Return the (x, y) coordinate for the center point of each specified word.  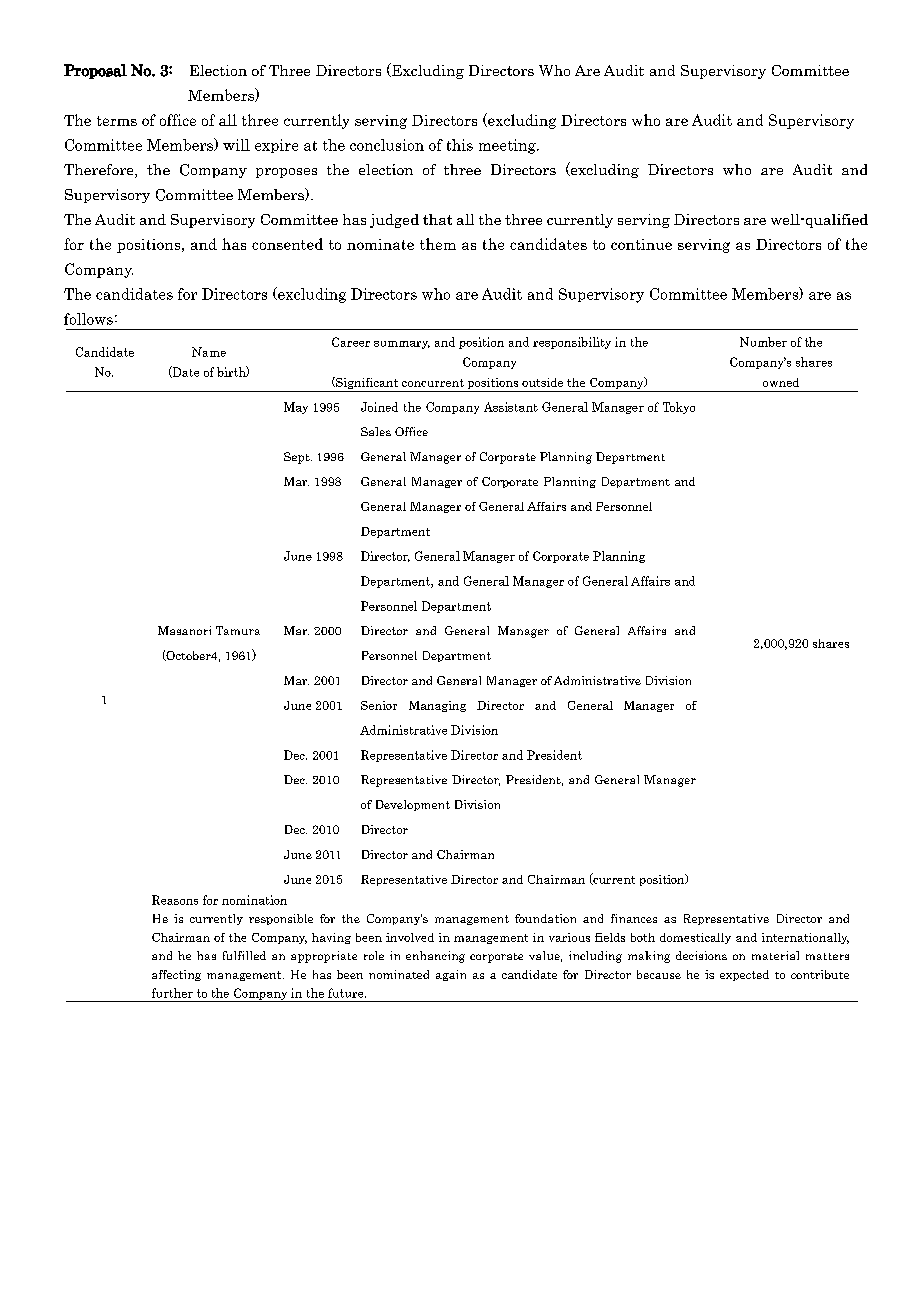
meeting (508, 146)
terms (117, 121)
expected (744, 975)
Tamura (238, 630)
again (451, 975)
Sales (376, 431)
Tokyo (679, 408)
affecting (176, 975)
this (460, 145)
